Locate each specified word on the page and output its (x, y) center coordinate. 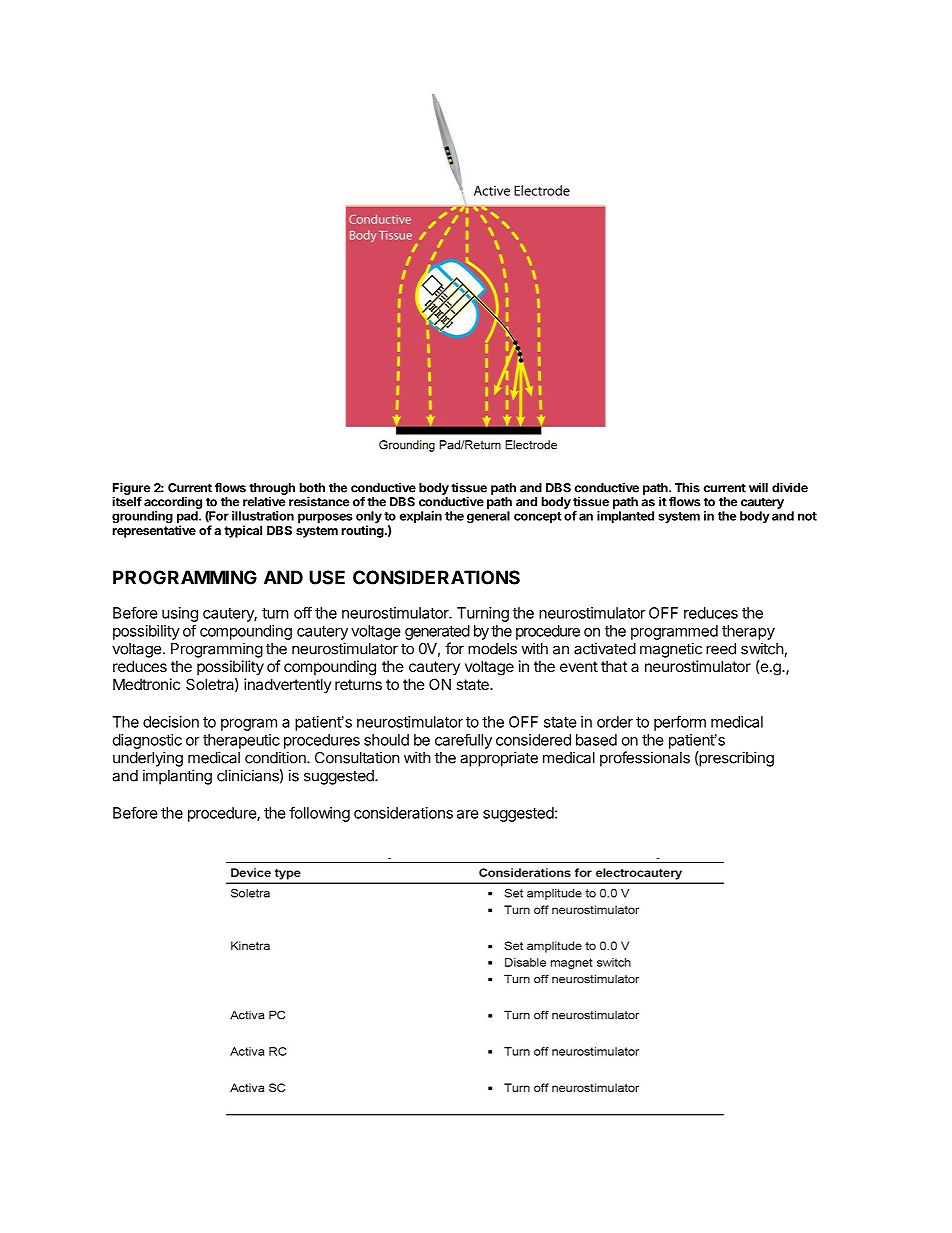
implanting (177, 777)
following (319, 814)
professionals (645, 759)
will (758, 488)
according (173, 504)
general (488, 517)
